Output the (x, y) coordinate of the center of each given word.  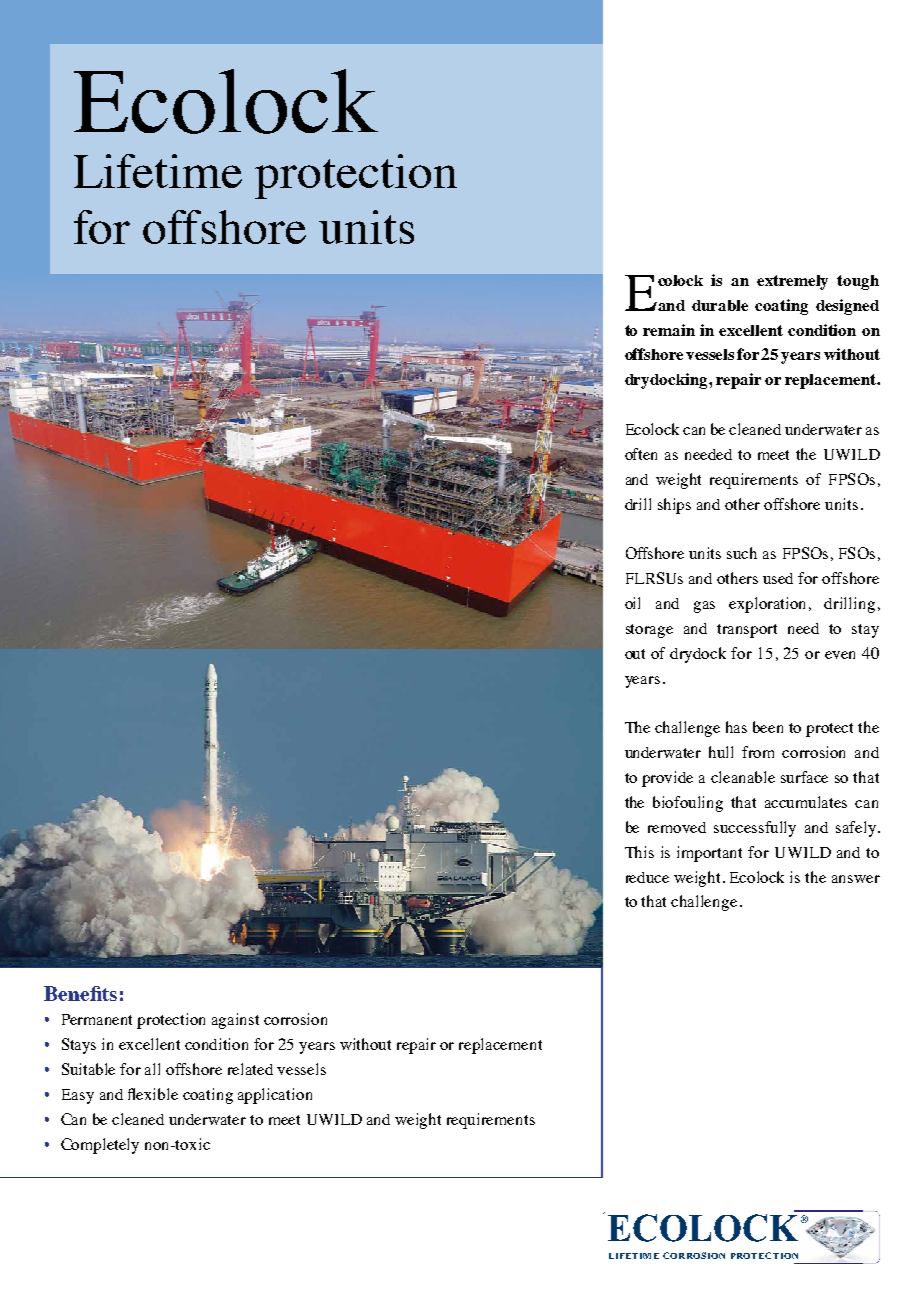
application (275, 1096)
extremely (792, 282)
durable (720, 305)
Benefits (80, 993)
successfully (755, 829)
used (778, 578)
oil (632, 603)
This (639, 852)
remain (669, 330)
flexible (153, 1094)
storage (649, 631)
